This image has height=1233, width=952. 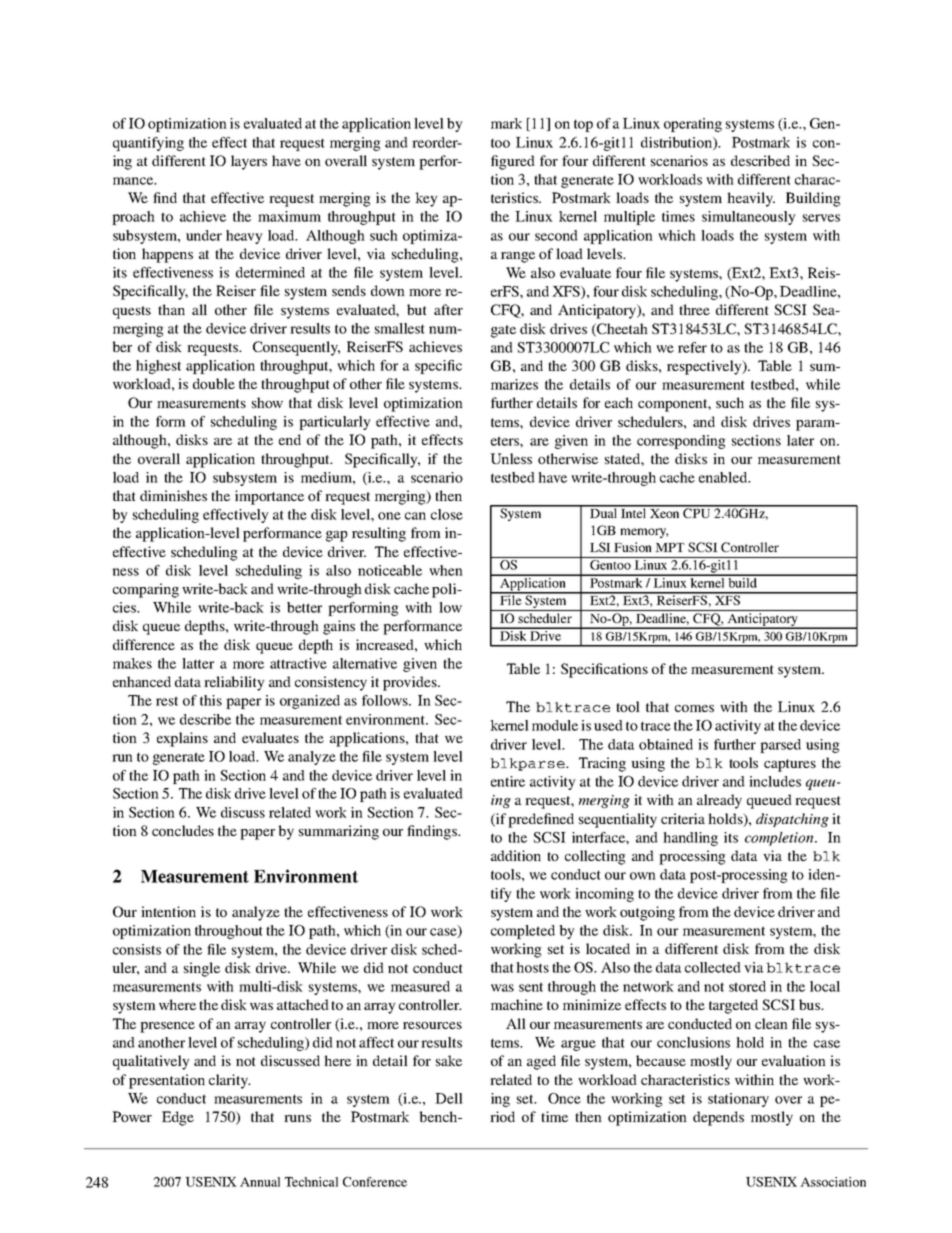 What do you see at coordinates (426, 199) in the image?
I see `key` at bounding box center [426, 199].
